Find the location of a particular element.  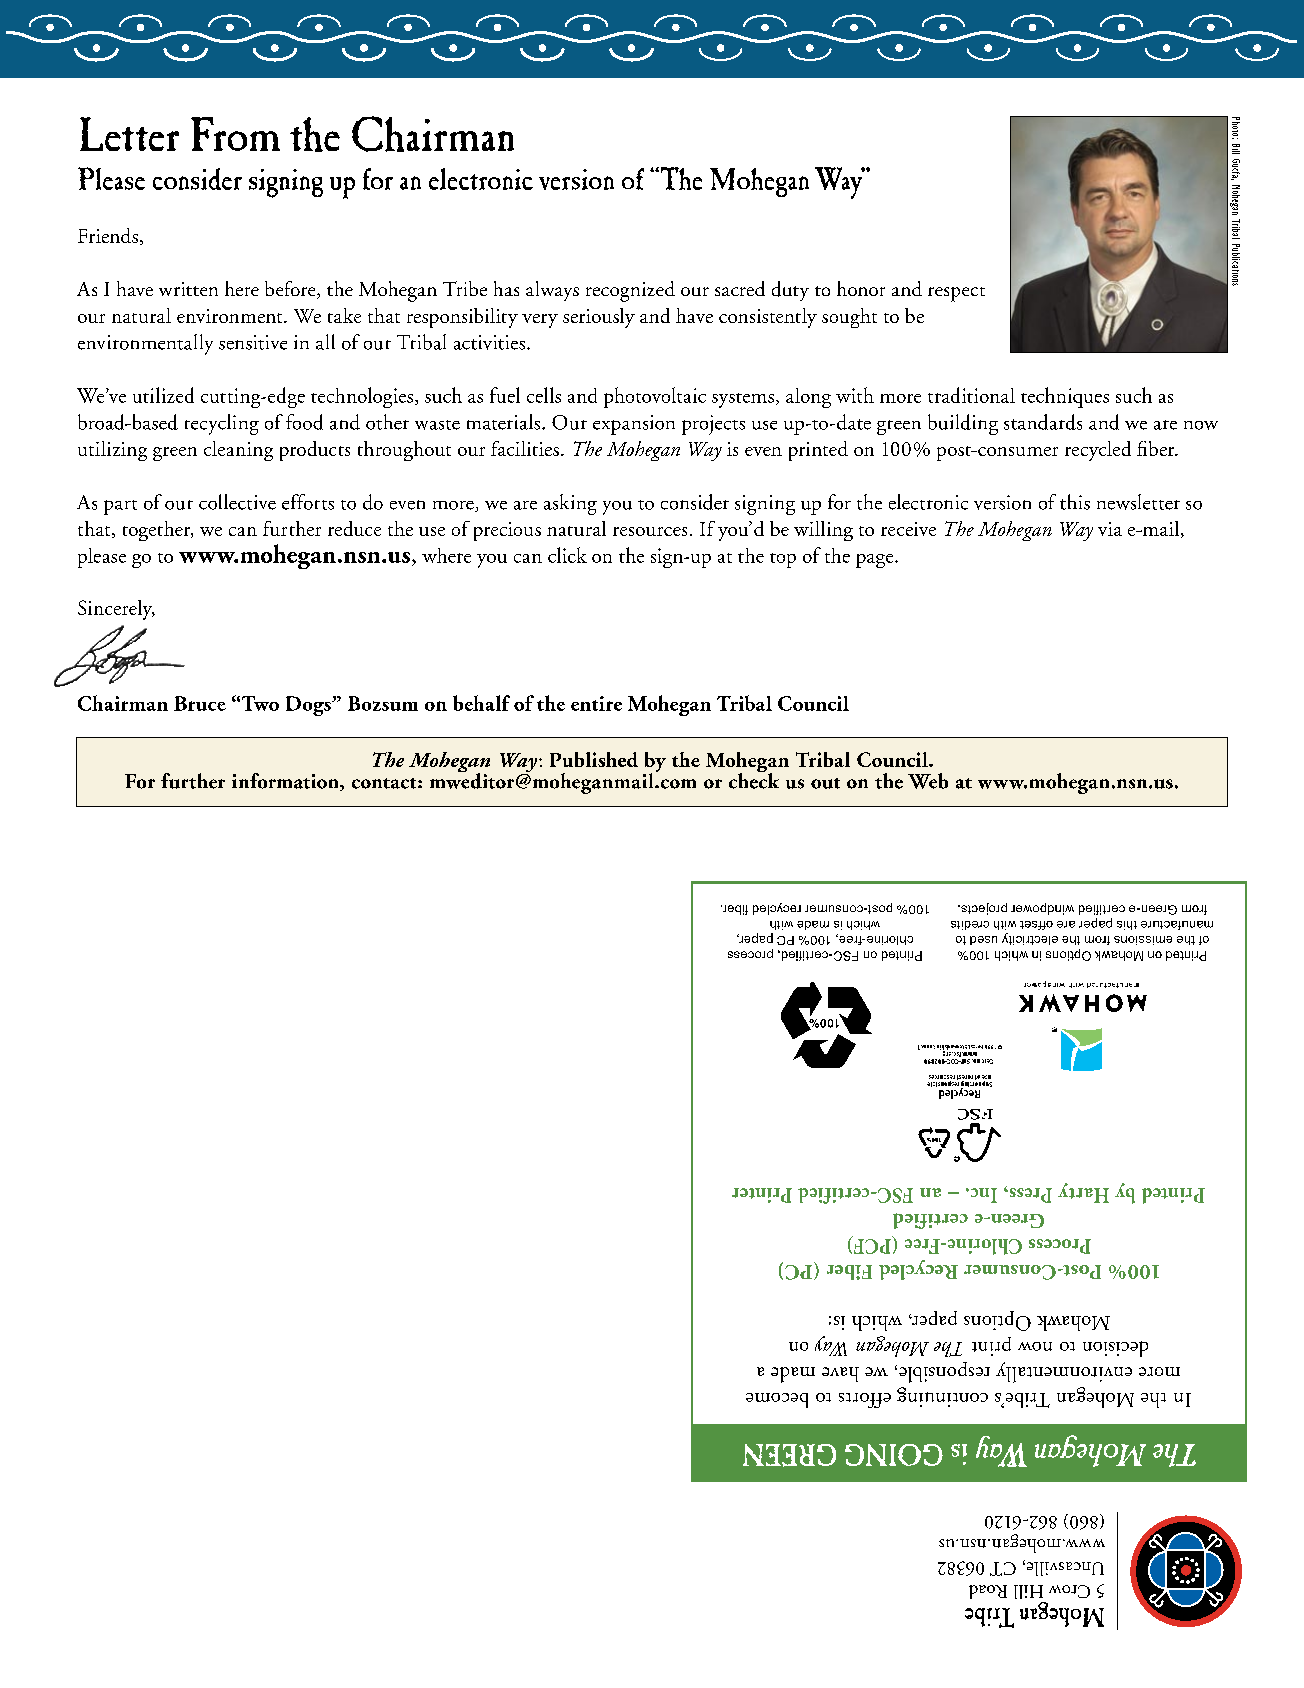

asking is located at coordinates (570, 504).
